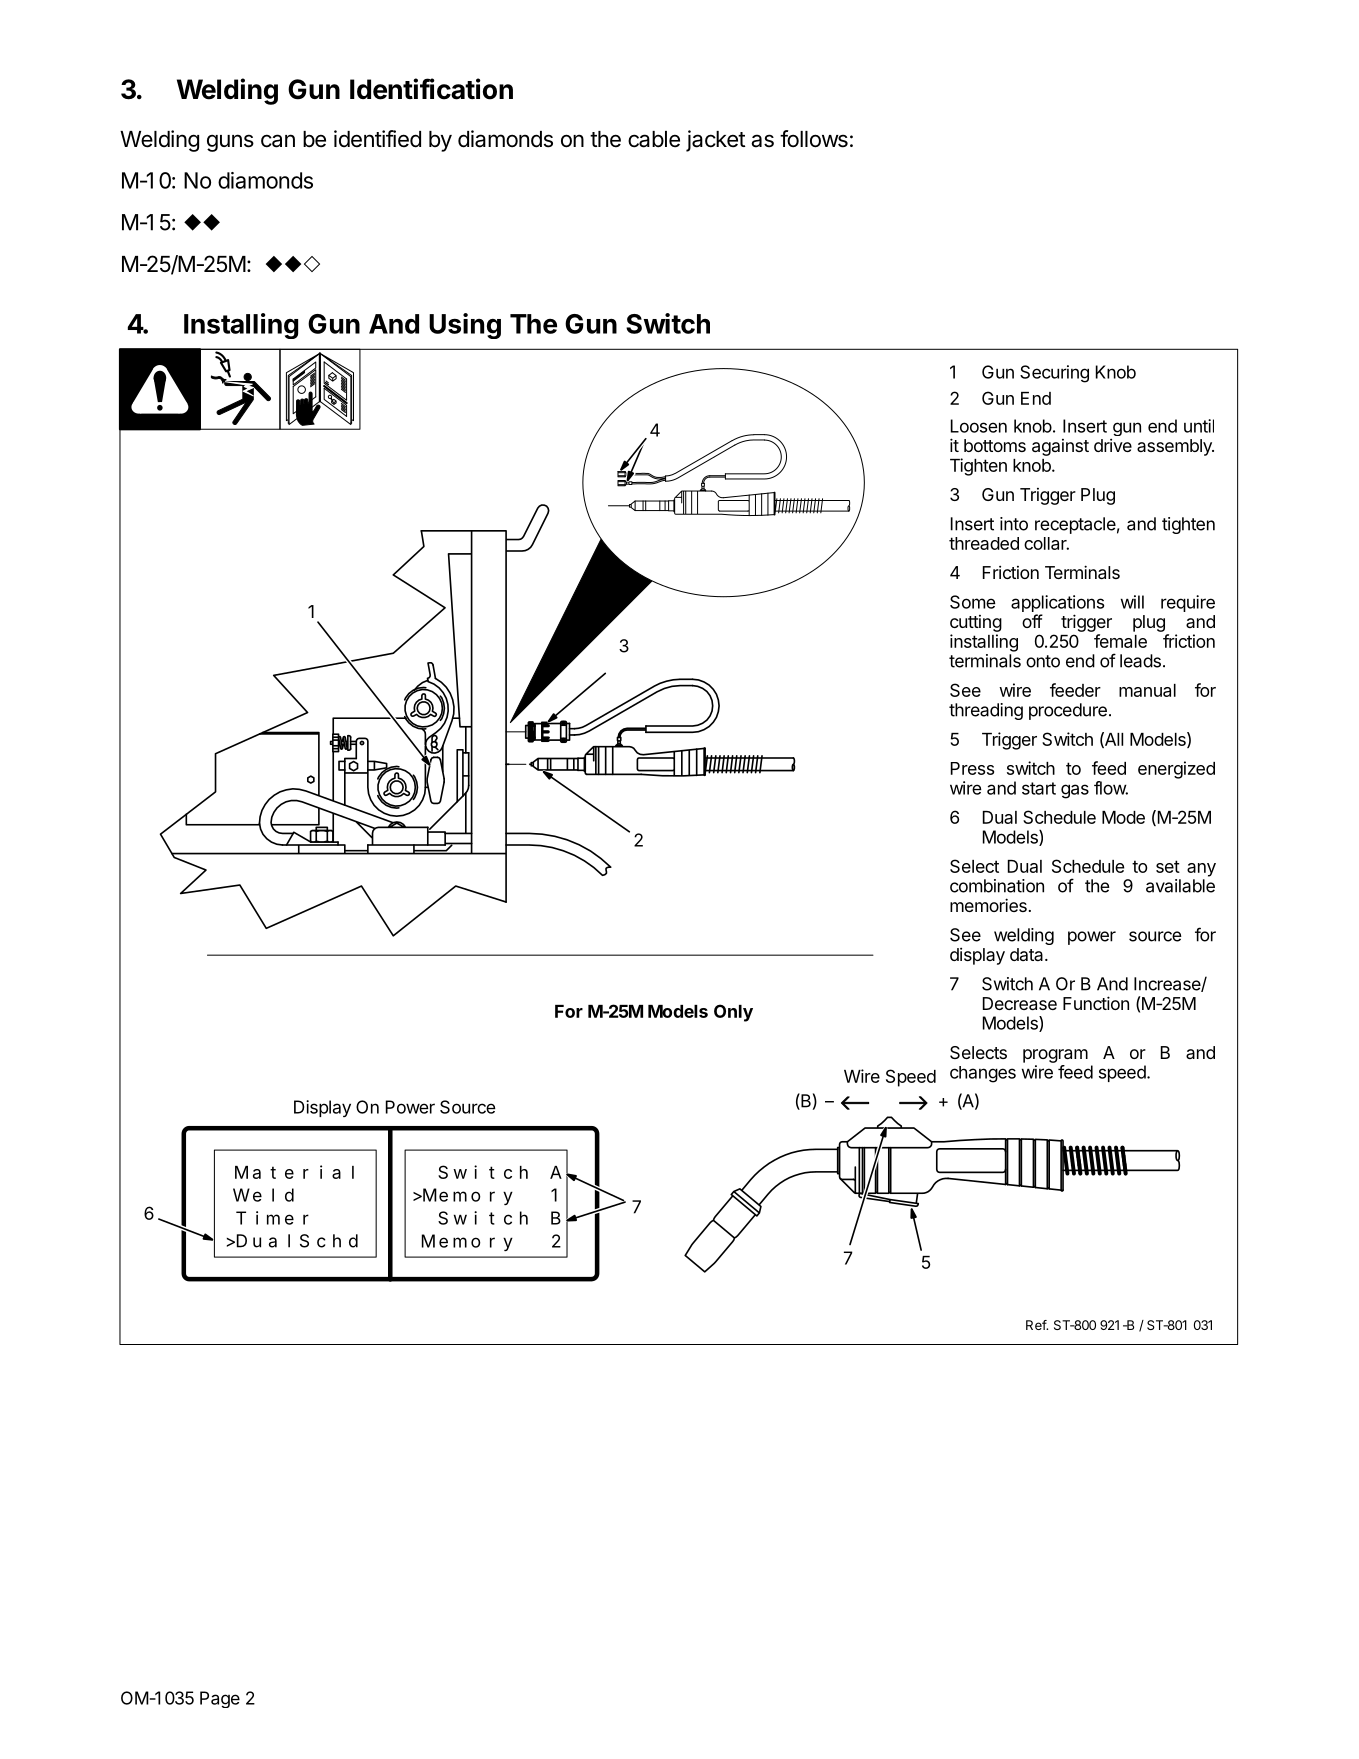 This page has width=1359, height=1759. Describe the element at coordinates (1068, 711) in the page. I see `procedure` at that location.
